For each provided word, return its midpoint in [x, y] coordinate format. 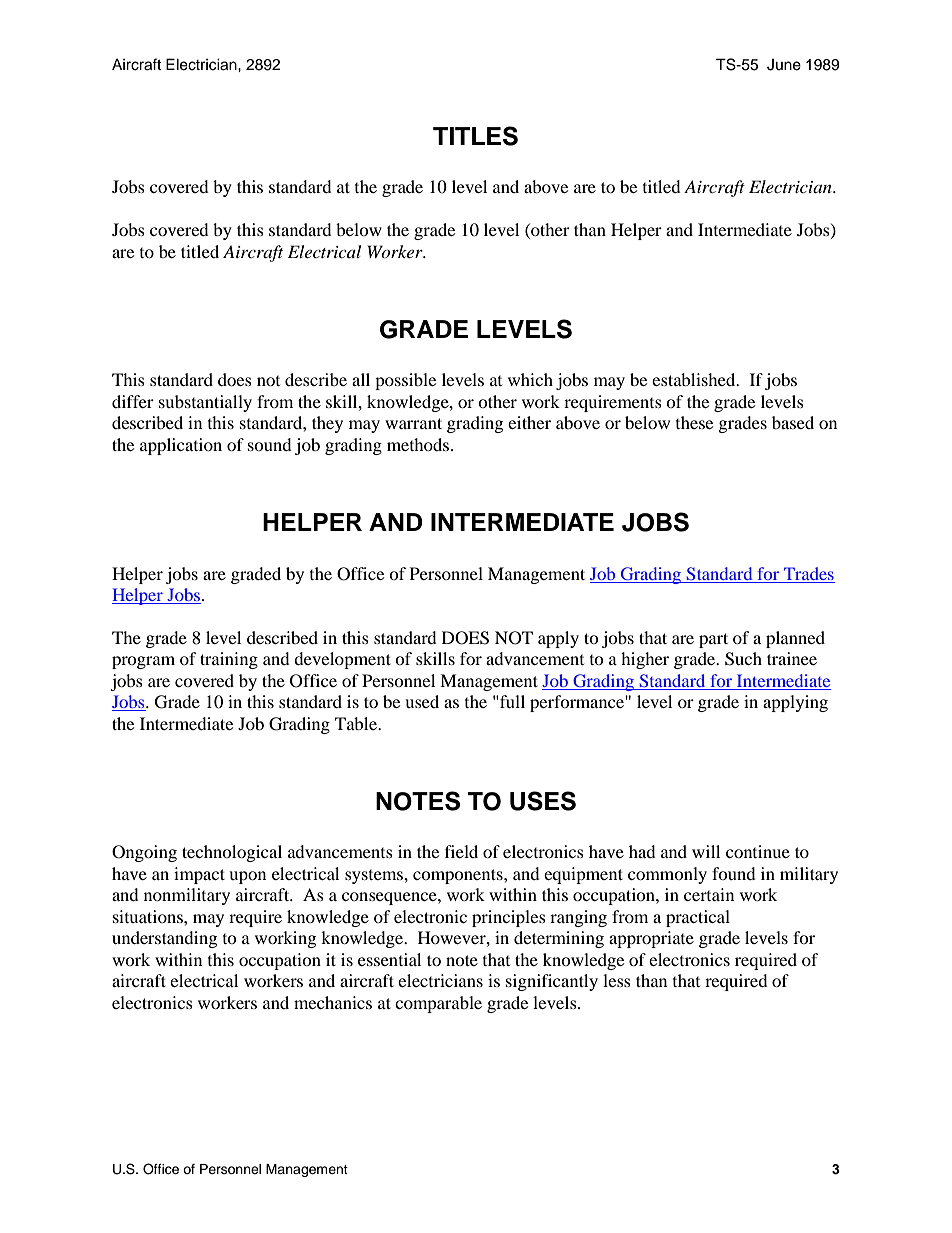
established [695, 379]
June [784, 65]
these [694, 422]
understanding [164, 939]
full [511, 701]
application [181, 446]
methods [419, 444]
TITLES [475, 136]
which [530, 379]
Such [743, 659]
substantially [205, 403]
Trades [809, 573]
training [229, 660]
